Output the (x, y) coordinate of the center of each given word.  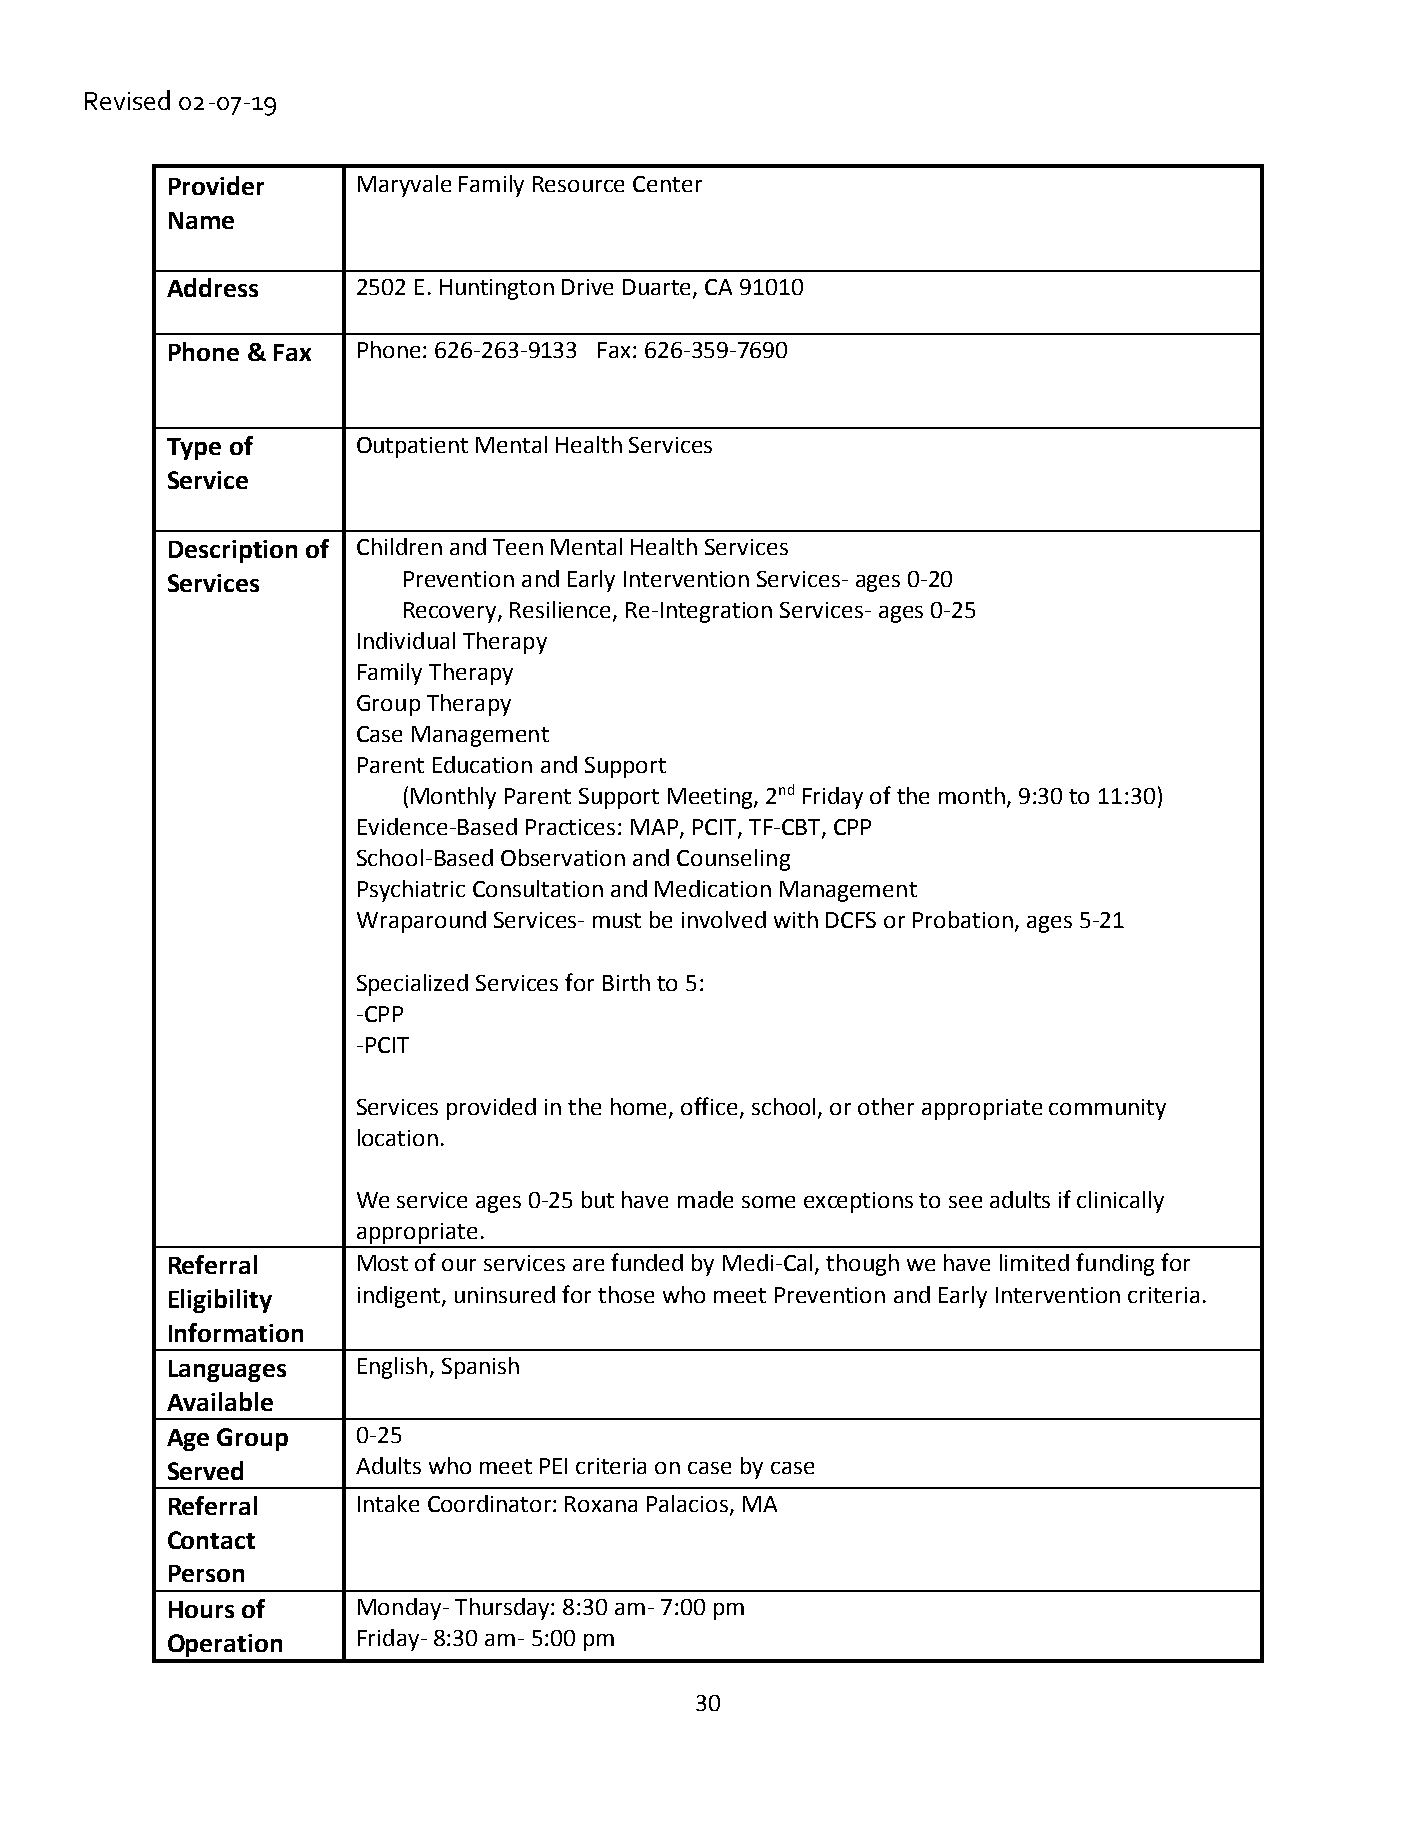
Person (206, 1573)
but (598, 1199)
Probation (963, 919)
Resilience (562, 610)
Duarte (658, 288)
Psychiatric (411, 891)
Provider (216, 185)
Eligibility (220, 1301)
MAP (656, 828)
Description (233, 551)
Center (667, 184)
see (965, 1202)
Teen (518, 547)
